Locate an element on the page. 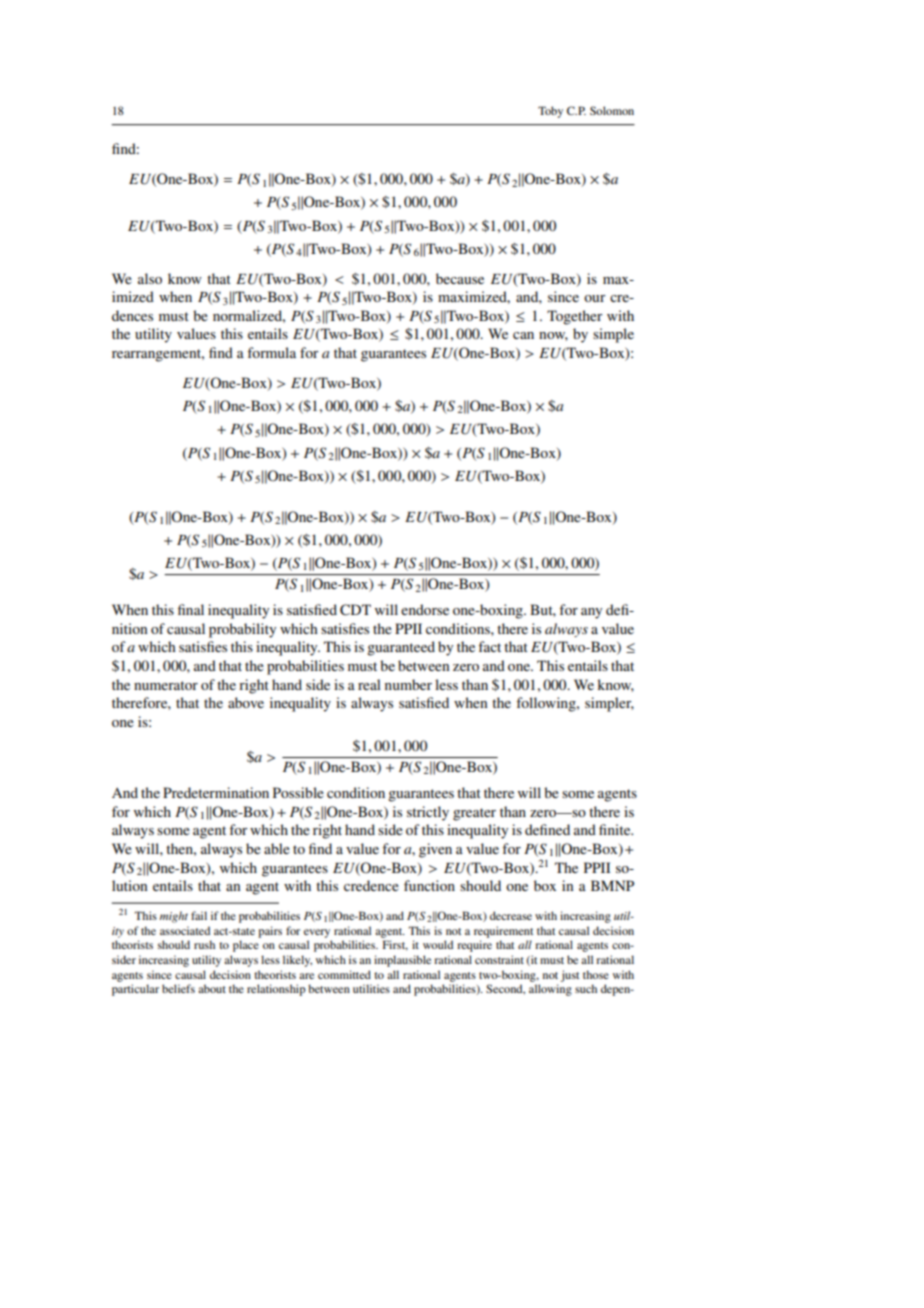  also is located at coordinates (150, 278).
